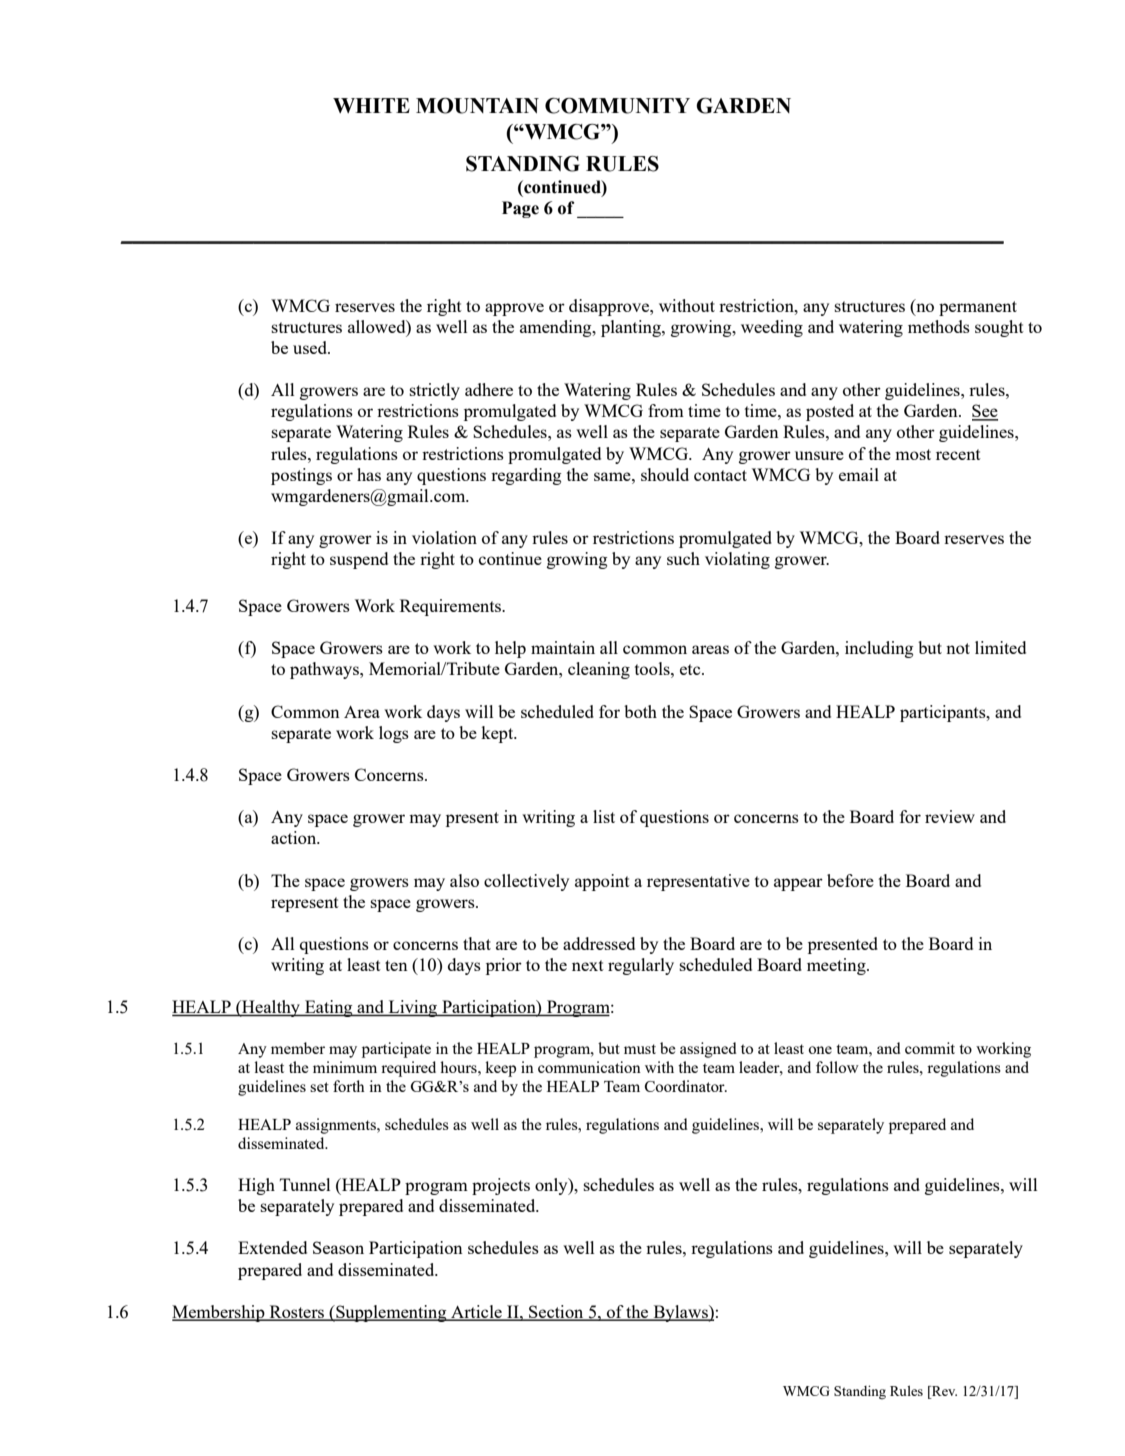 Image resolution: width=1125 pixels, height=1456 pixels. Describe the element at coordinates (371, 105) in the screenshot. I see `WHITE` at that location.
